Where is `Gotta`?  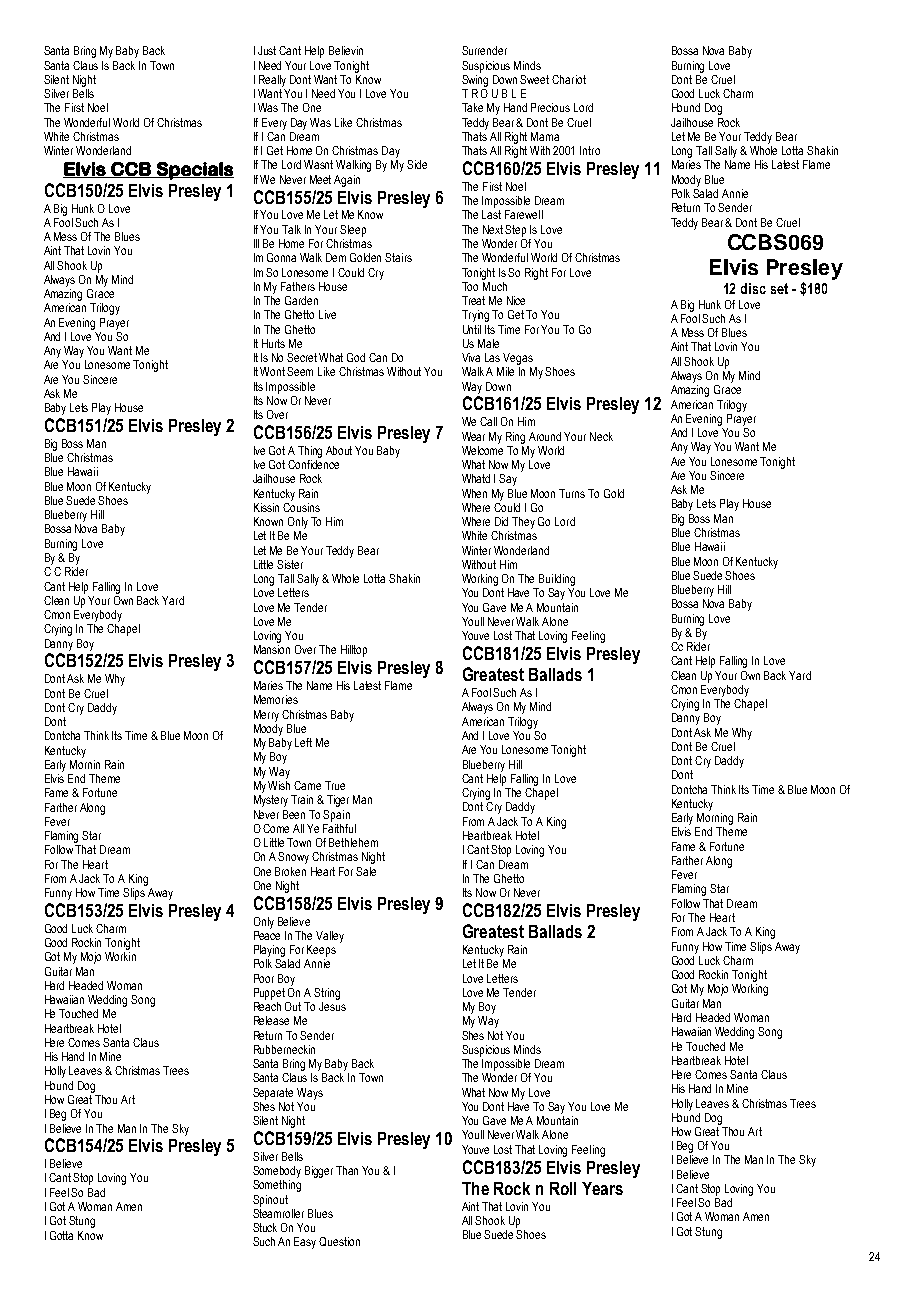 Gotta is located at coordinates (61, 1235).
